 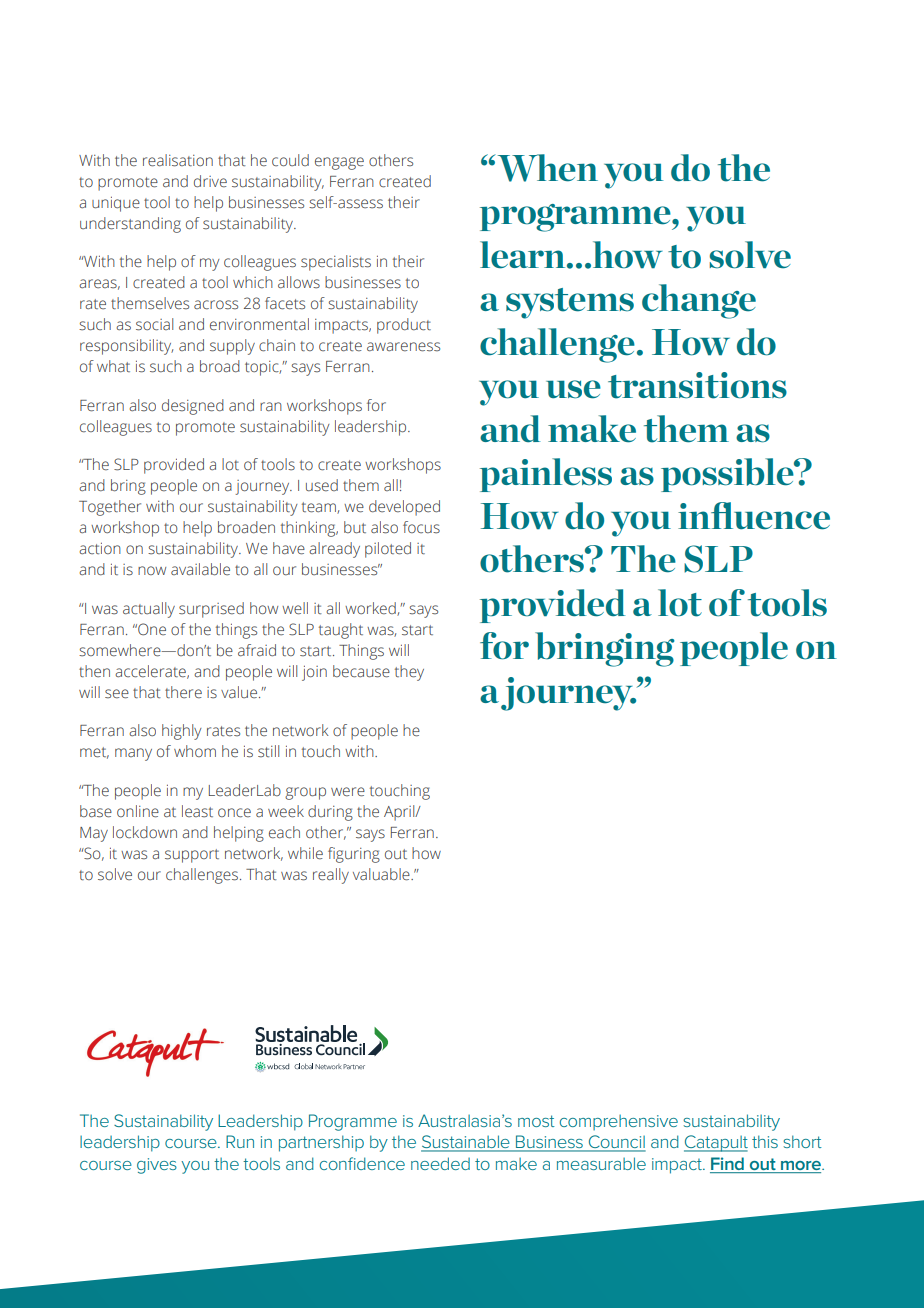 I want to click on change, so click(x=699, y=301).
